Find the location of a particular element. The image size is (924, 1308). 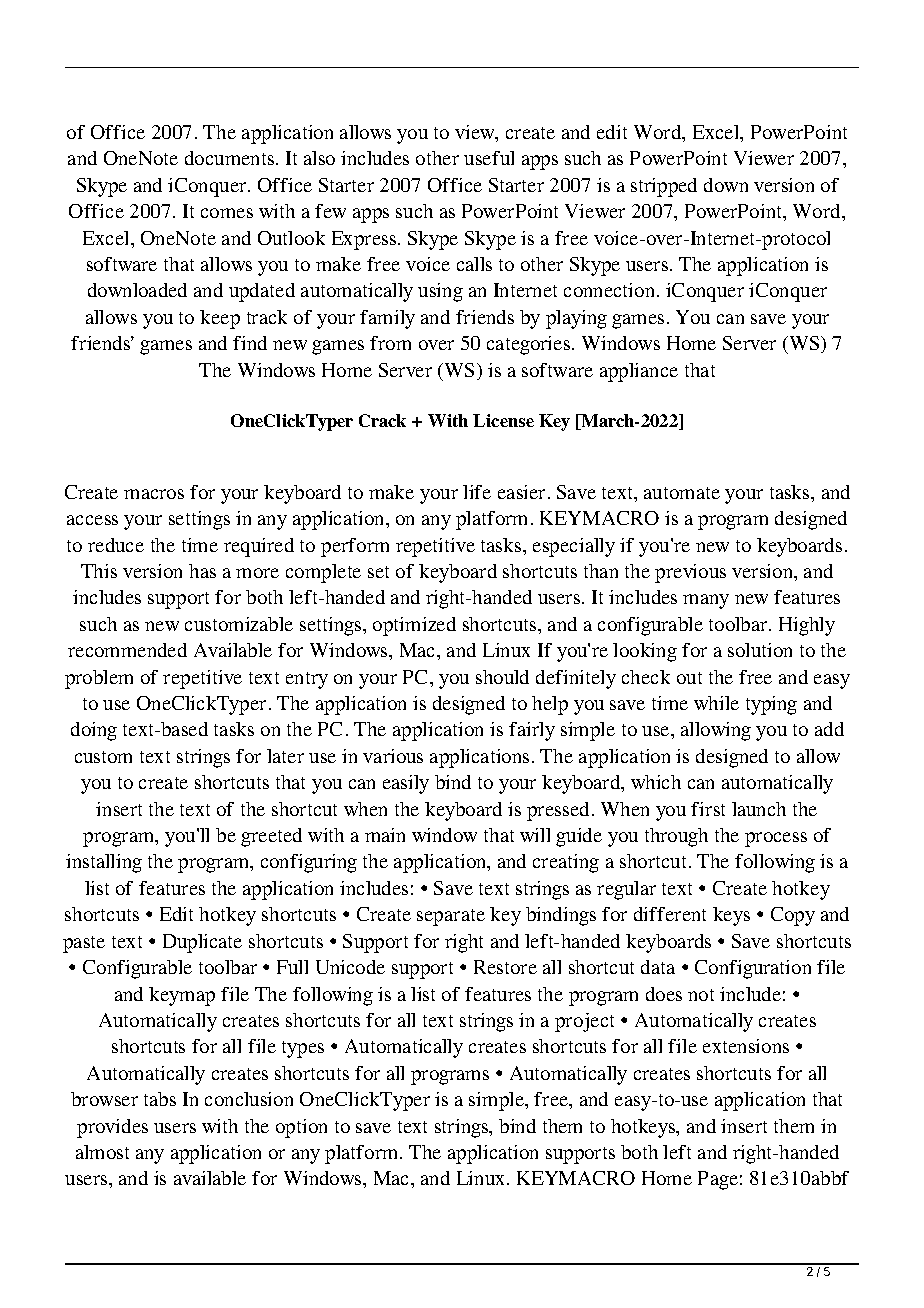

option is located at coordinates (301, 1128).
